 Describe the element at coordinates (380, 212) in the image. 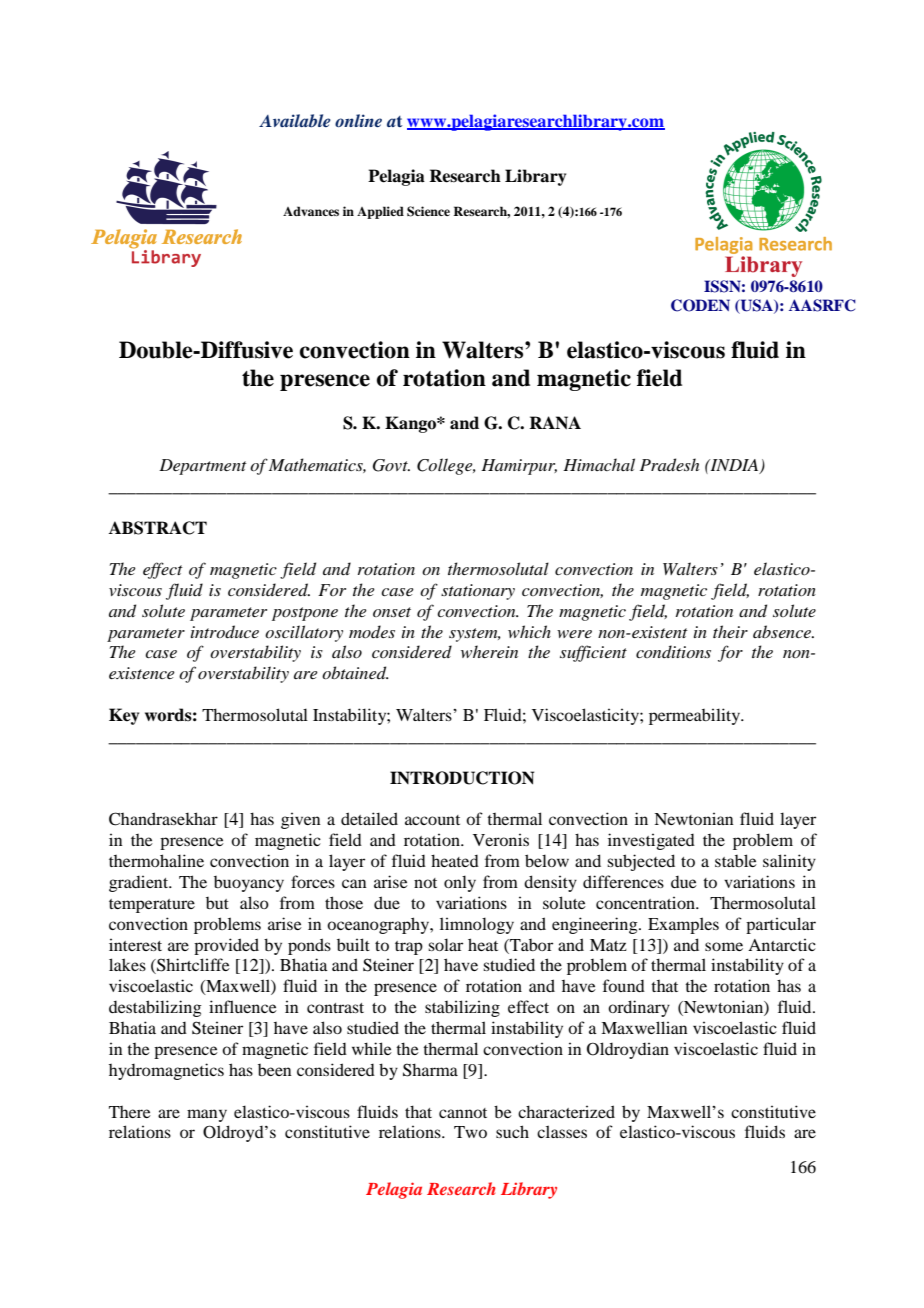

I see `Applied` at that location.
